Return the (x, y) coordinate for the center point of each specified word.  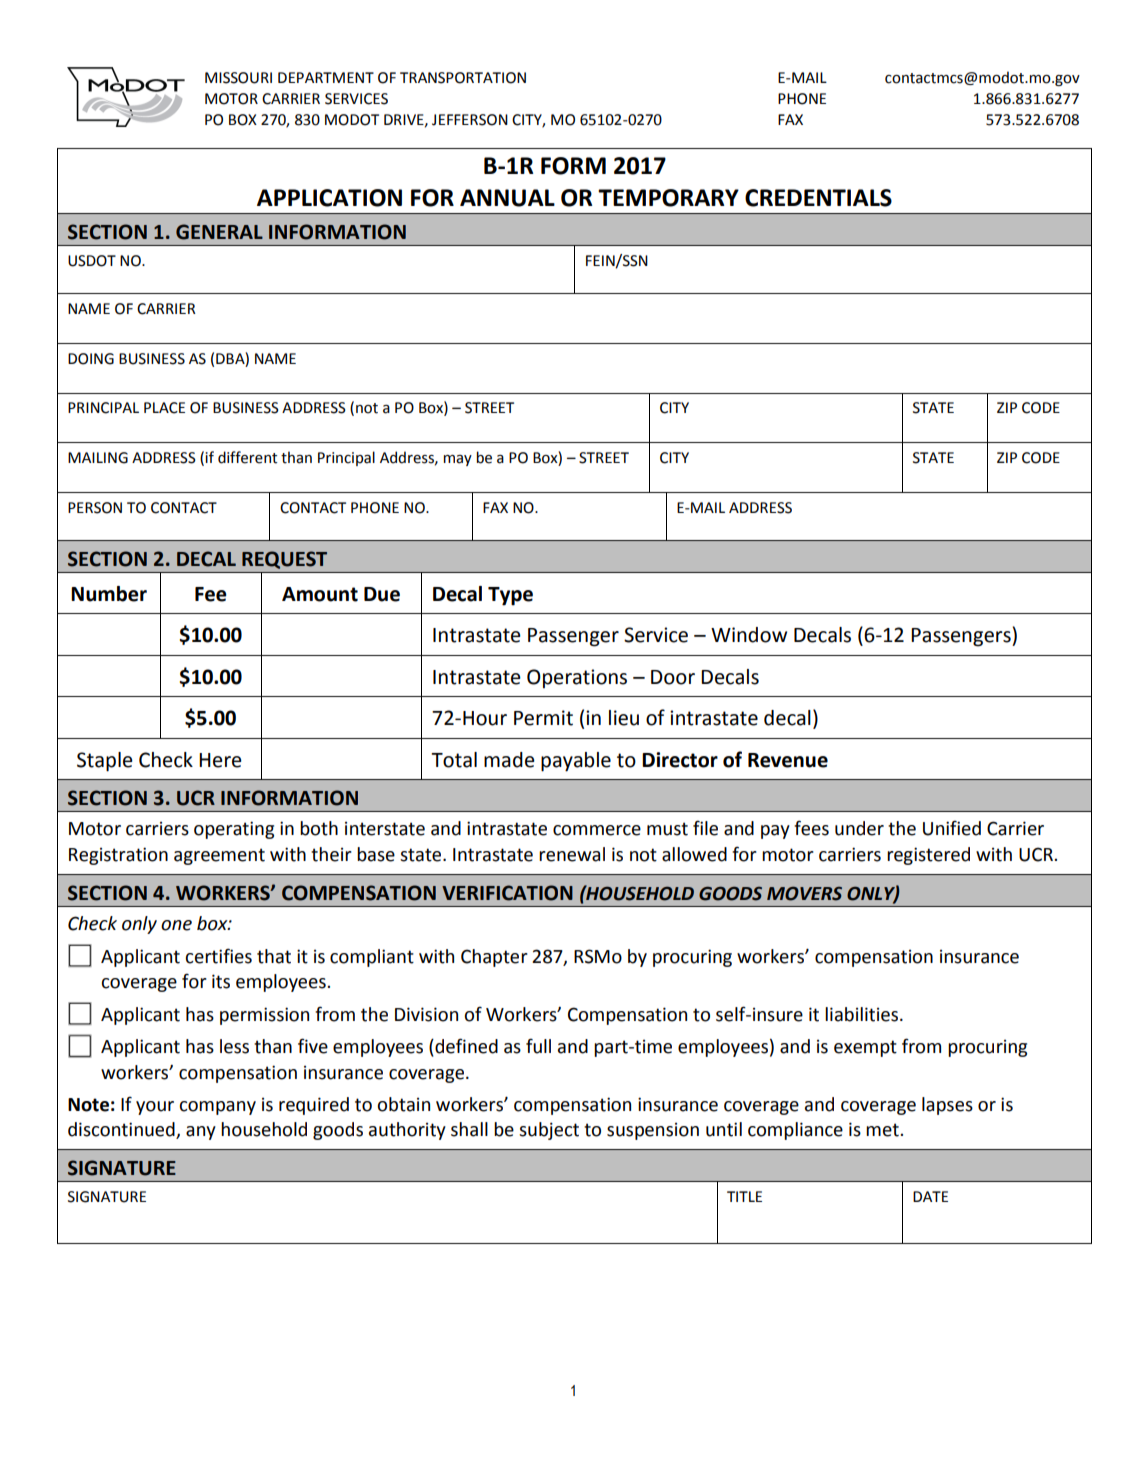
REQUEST (284, 560)
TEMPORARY (668, 198)
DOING (91, 359)
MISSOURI (238, 78)
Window (749, 635)
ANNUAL (507, 198)
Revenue (788, 760)
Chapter (494, 958)
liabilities (861, 1014)
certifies (218, 956)
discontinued (122, 1130)
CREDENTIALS (818, 198)
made (509, 760)
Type (510, 596)
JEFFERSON (470, 120)
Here (220, 760)
